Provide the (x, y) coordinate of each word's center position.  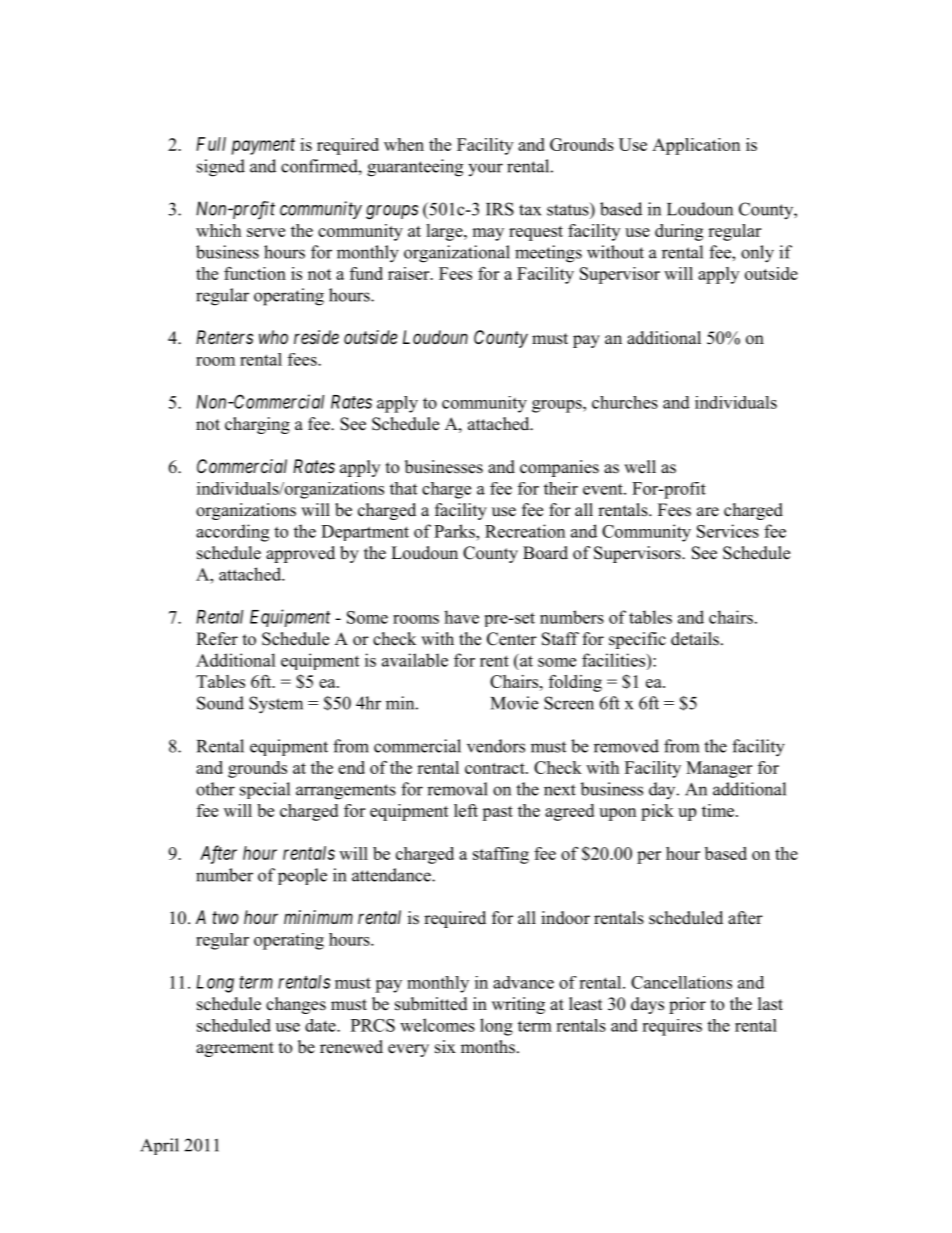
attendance (392, 875)
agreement (235, 1049)
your (485, 169)
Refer (217, 639)
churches (625, 402)
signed (221, 168)
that (403, 488)
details (695, 639)
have (461, 617)
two (225, 917)
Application (696, 146)
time (718, 810)
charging (257, 425)
